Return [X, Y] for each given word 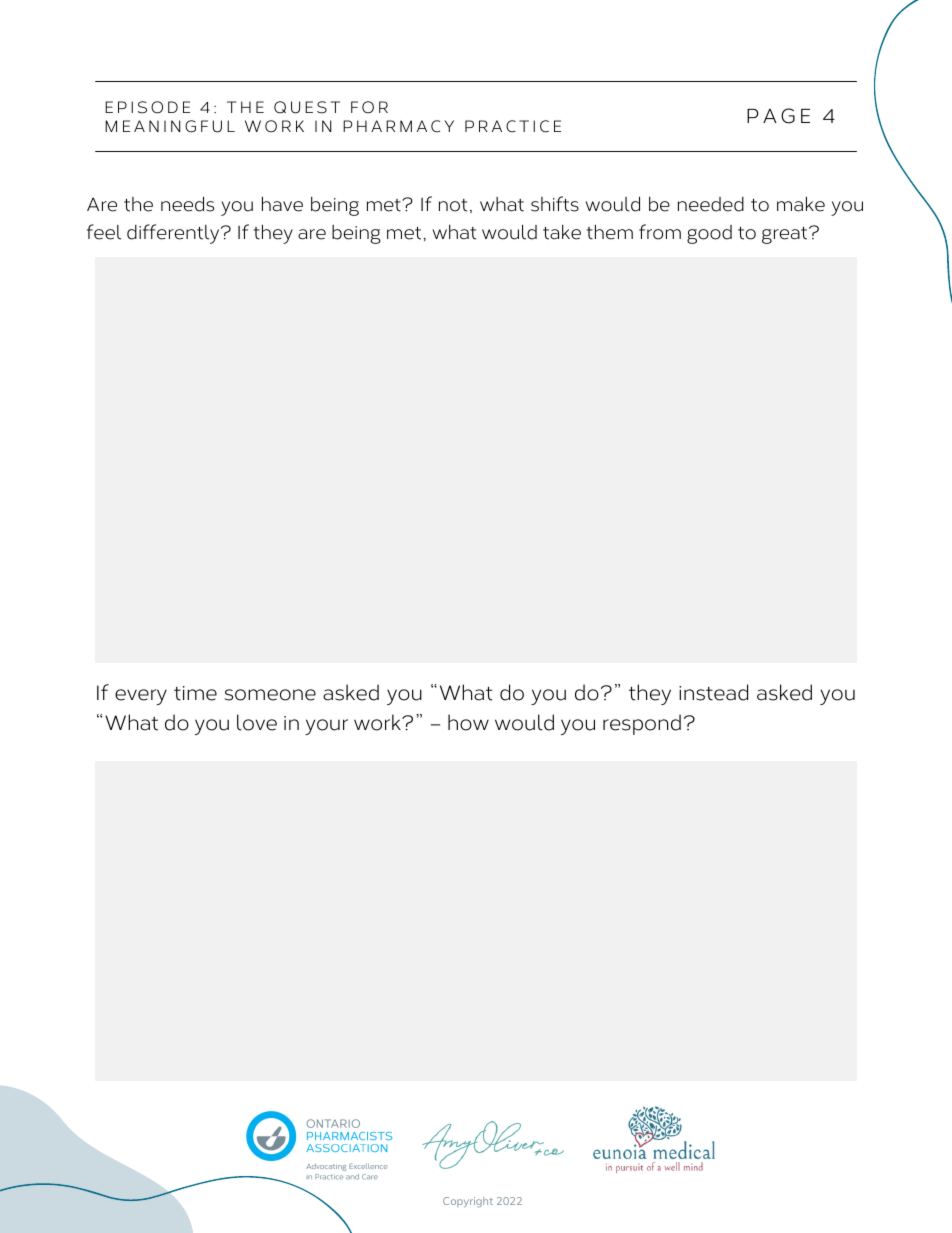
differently [174, 234]
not [453, 205]
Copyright [468, 1202]
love [257, 722]
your [326, 727]
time [195, 693]
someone [270, 695]
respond [642, 724]
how [468, 722]
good [709, 234]
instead [713, 692]
